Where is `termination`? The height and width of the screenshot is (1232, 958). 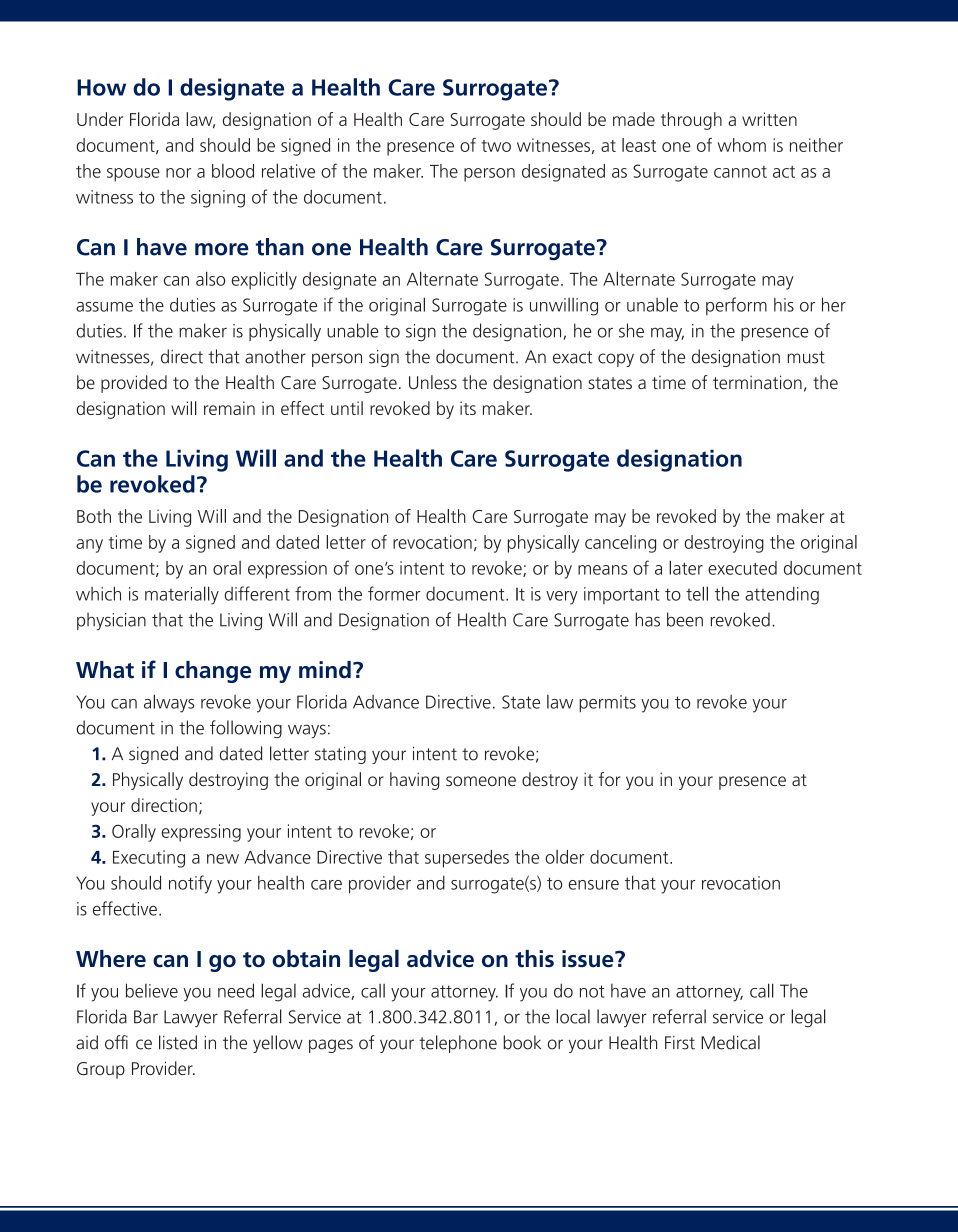
termination is located at coordinates (757, 382).
